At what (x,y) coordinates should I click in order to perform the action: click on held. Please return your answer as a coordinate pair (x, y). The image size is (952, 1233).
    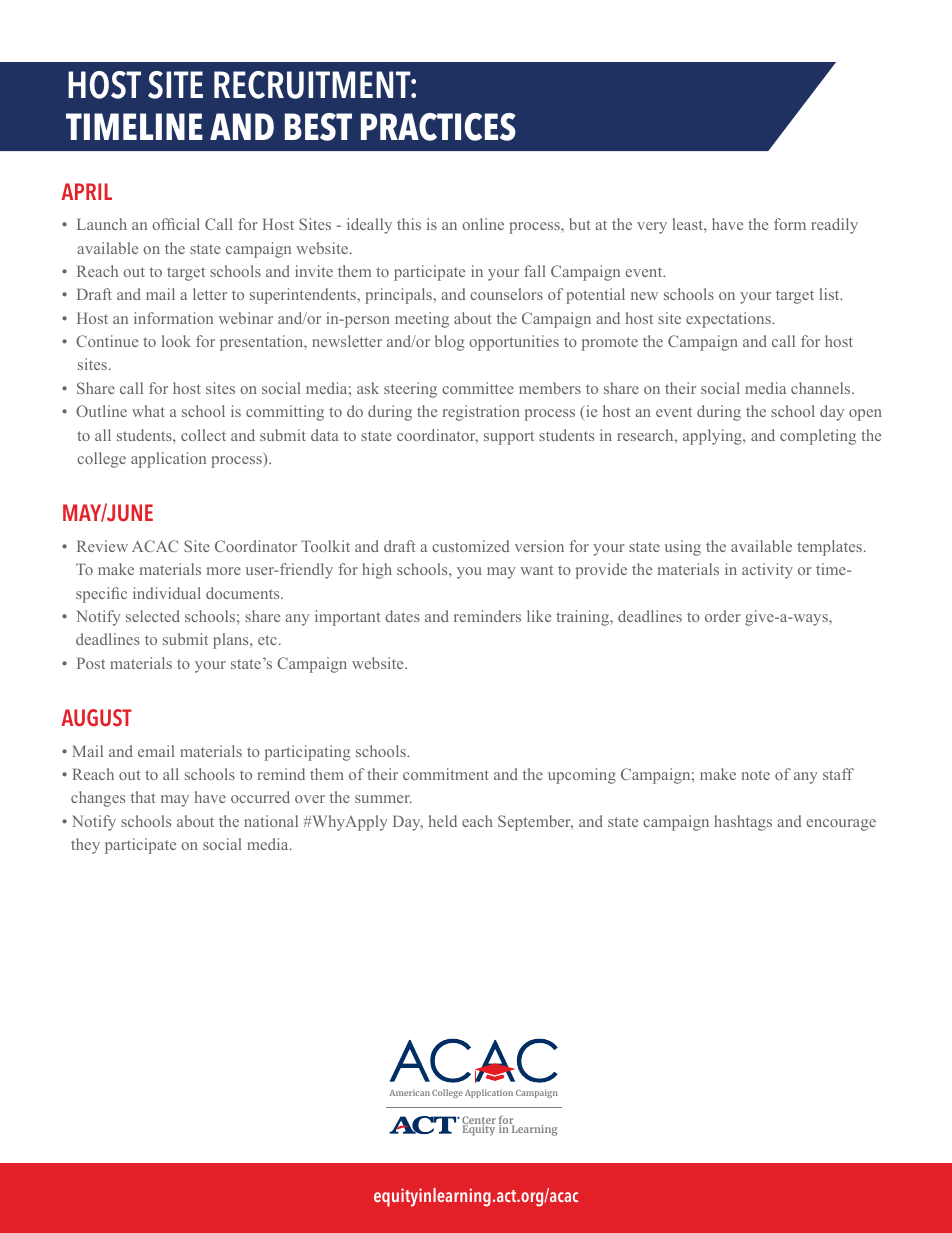
    Looking at the image, I should click on (443, 821).
